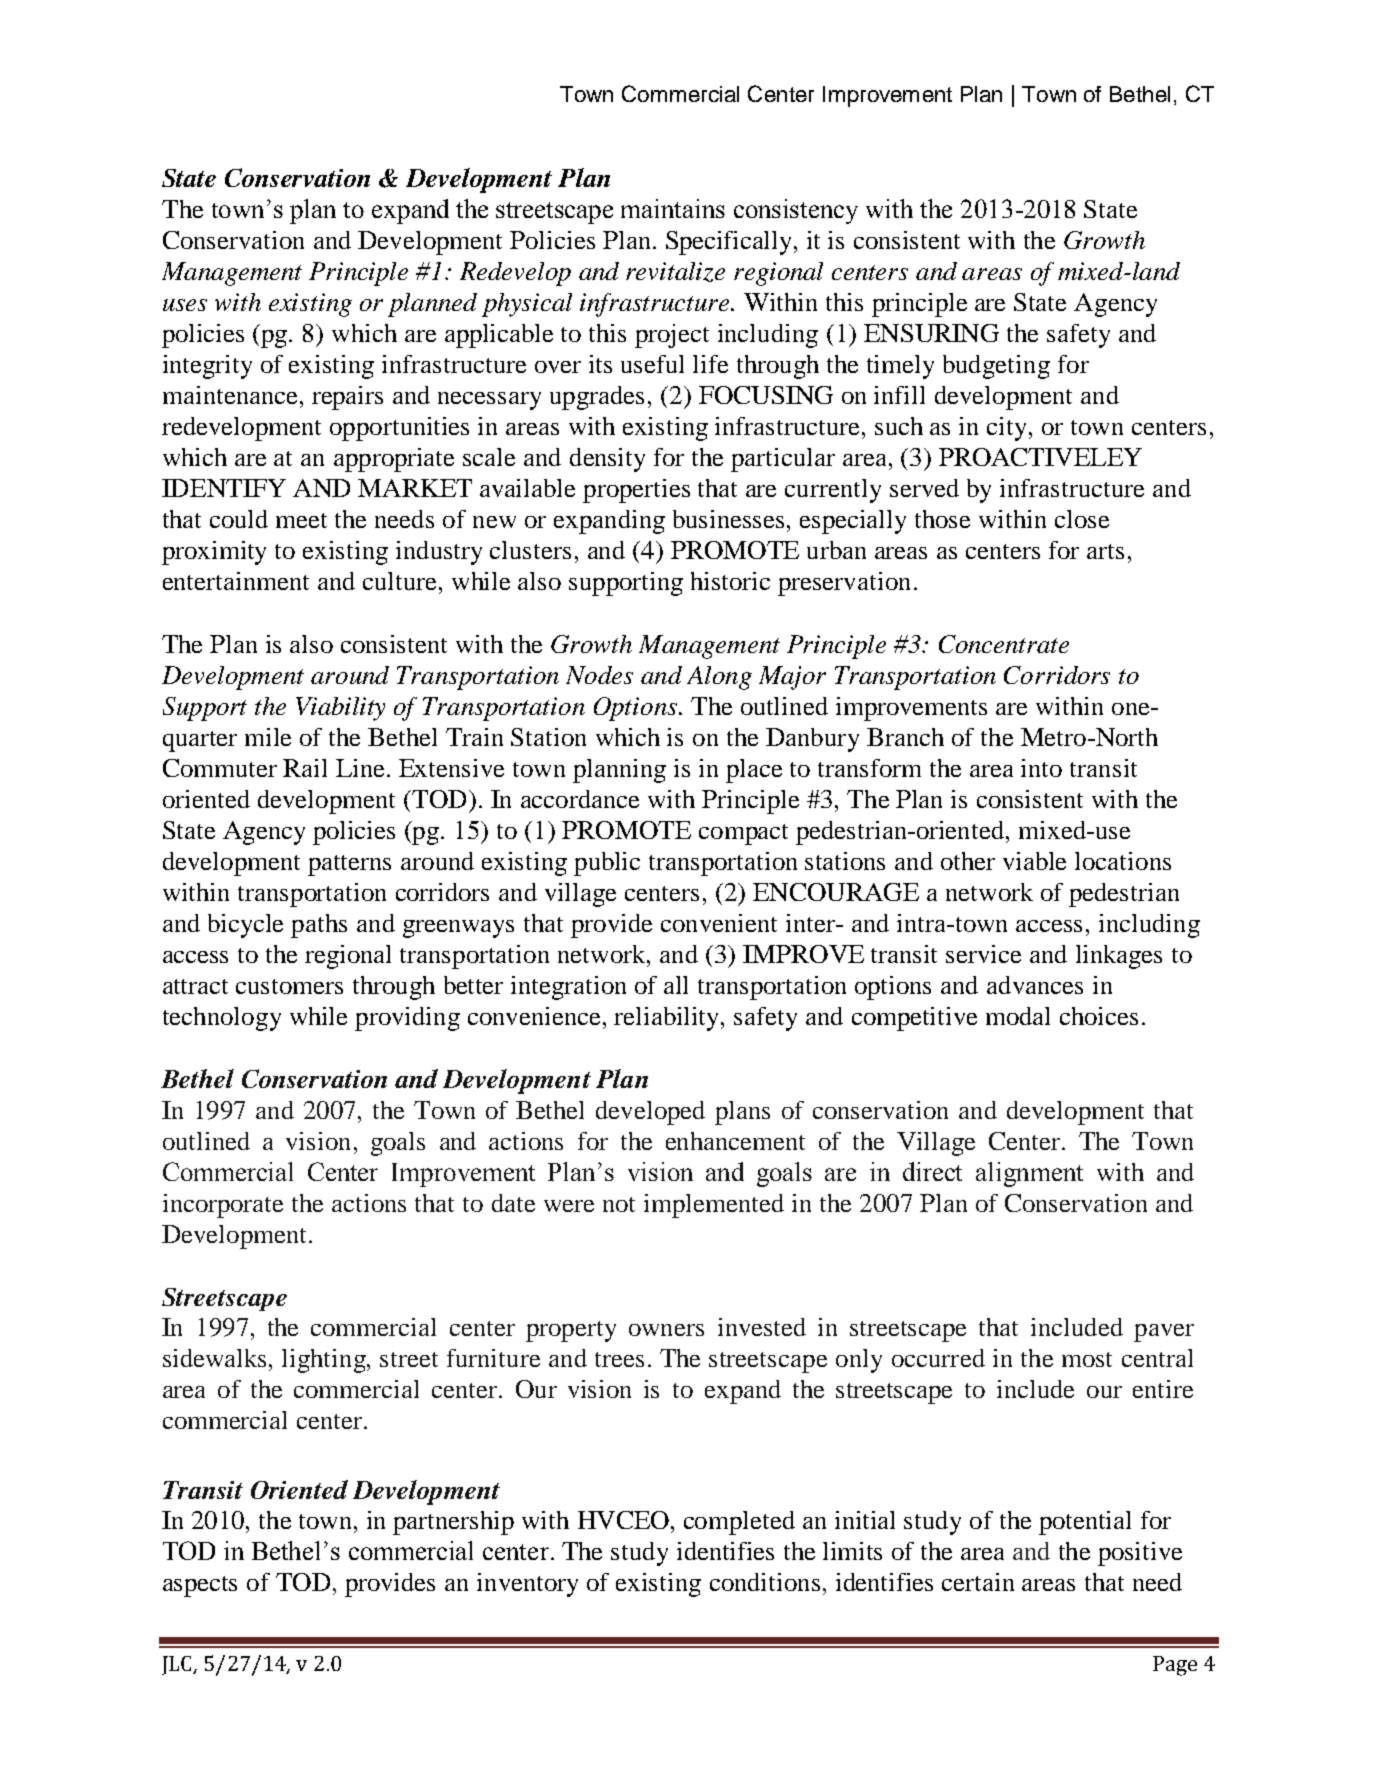 This image has height=1783, width=1377. Describe the element at coordinates (1087, 1359) in the image. I see `most` at that location.
